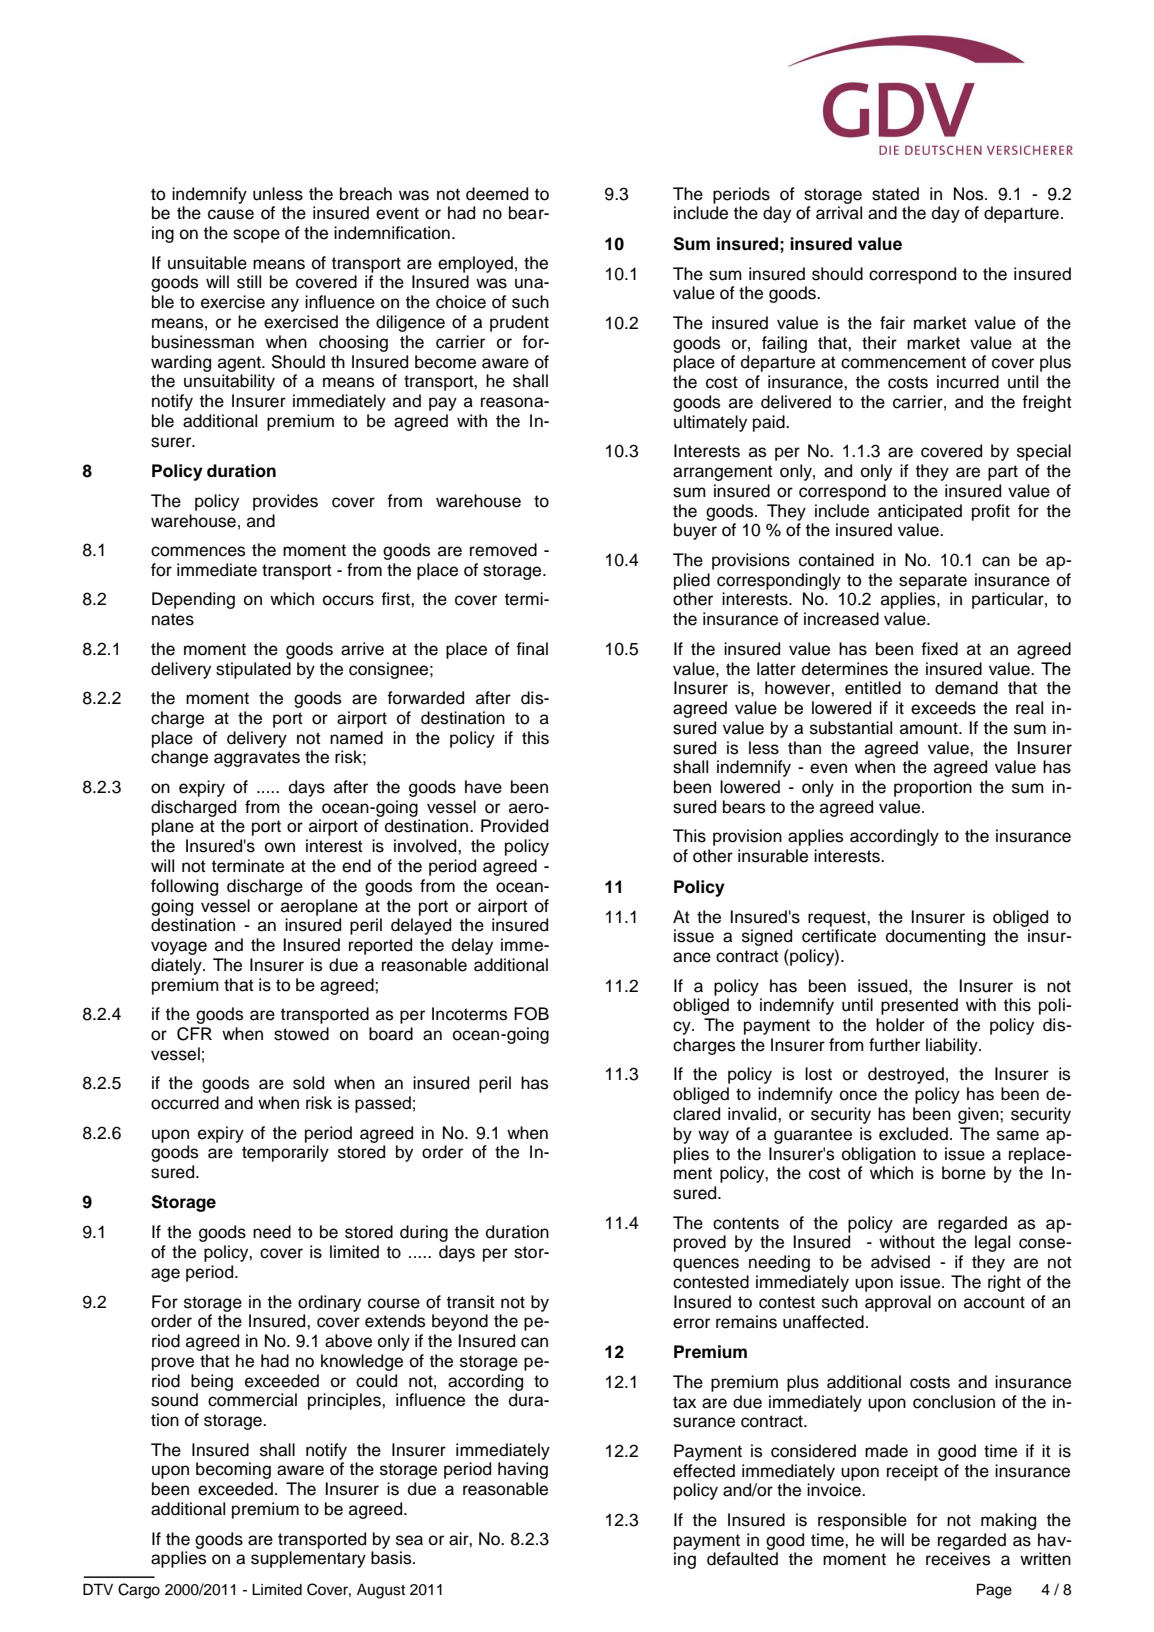  What do you see at coordinates (514, 826) in the page?
I see `Provided` at bounding box center [514, 826].
